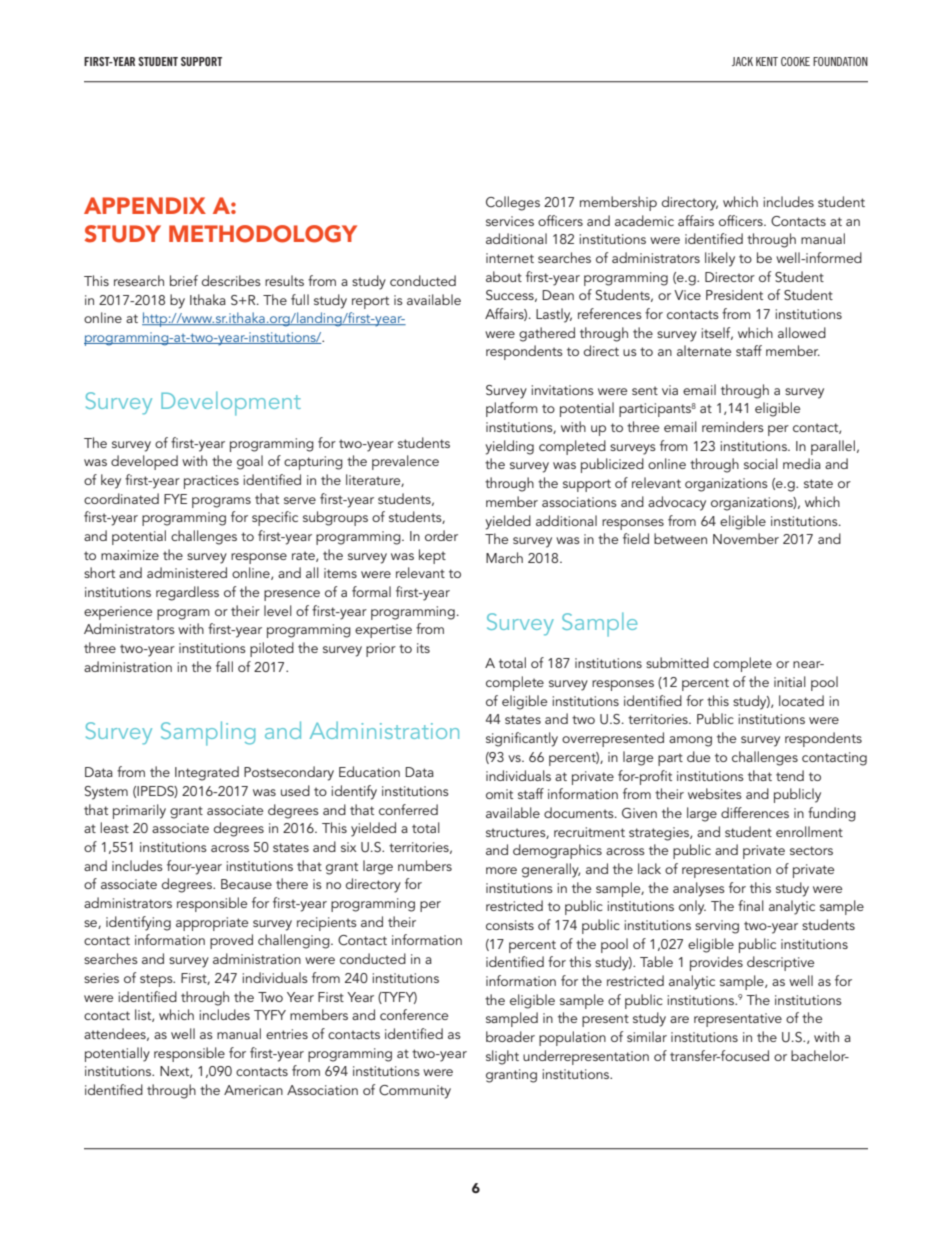  What do you see at coordinates (512, 409) in the document?
I see `platform` at bounding box center [512, 409].
